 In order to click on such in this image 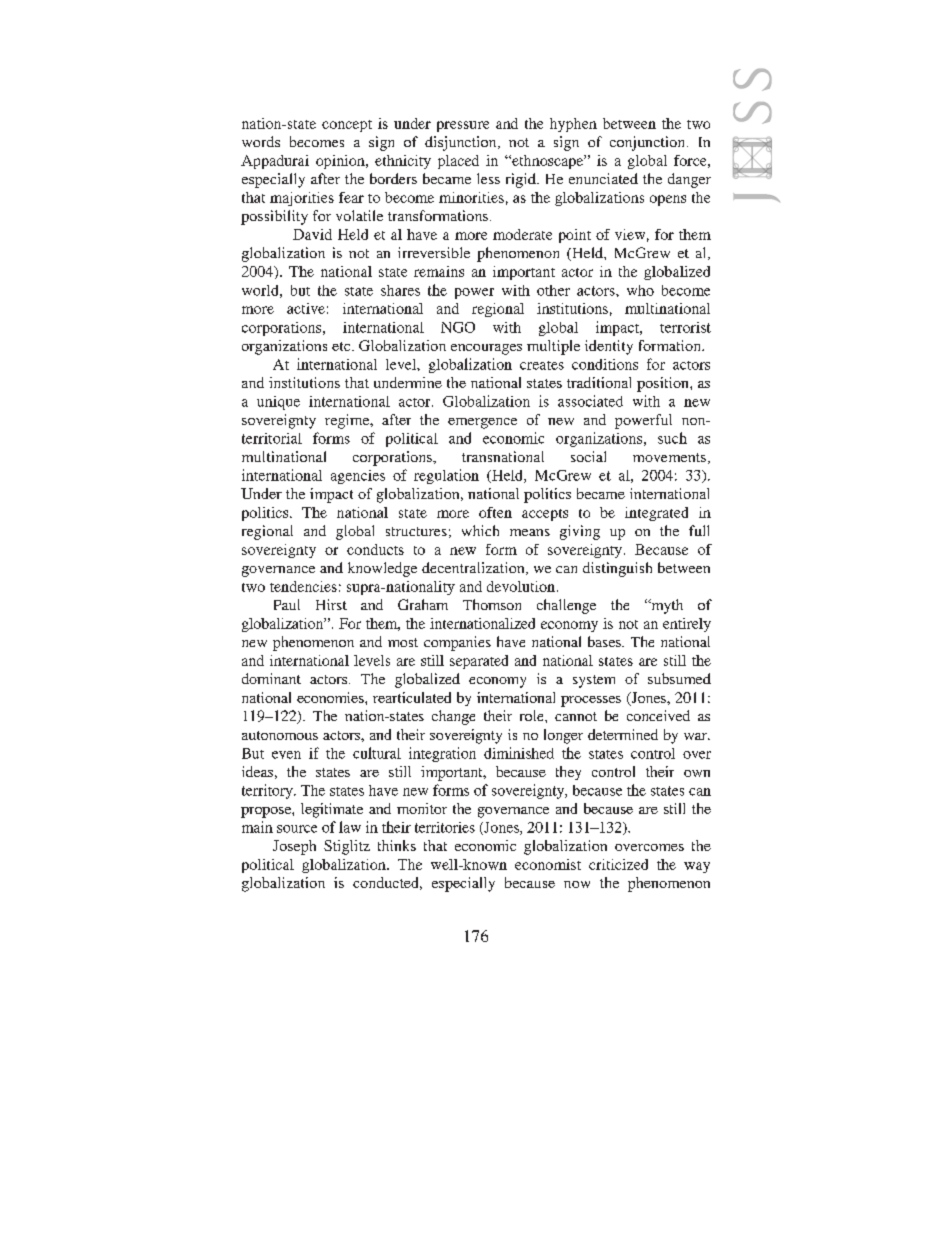, I will do `click(672, 438)`.
